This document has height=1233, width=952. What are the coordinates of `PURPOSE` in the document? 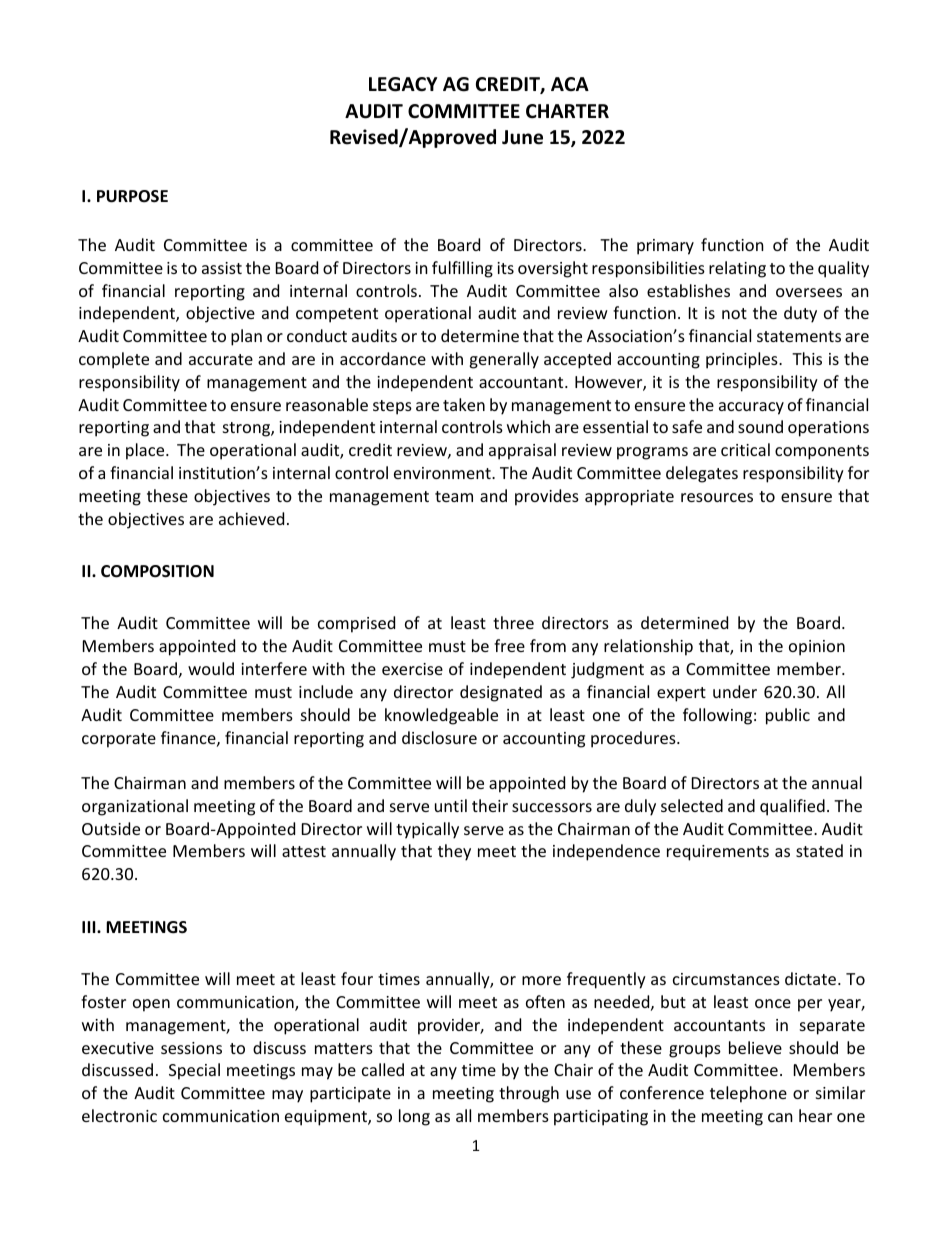 It's located at (132, 196).
